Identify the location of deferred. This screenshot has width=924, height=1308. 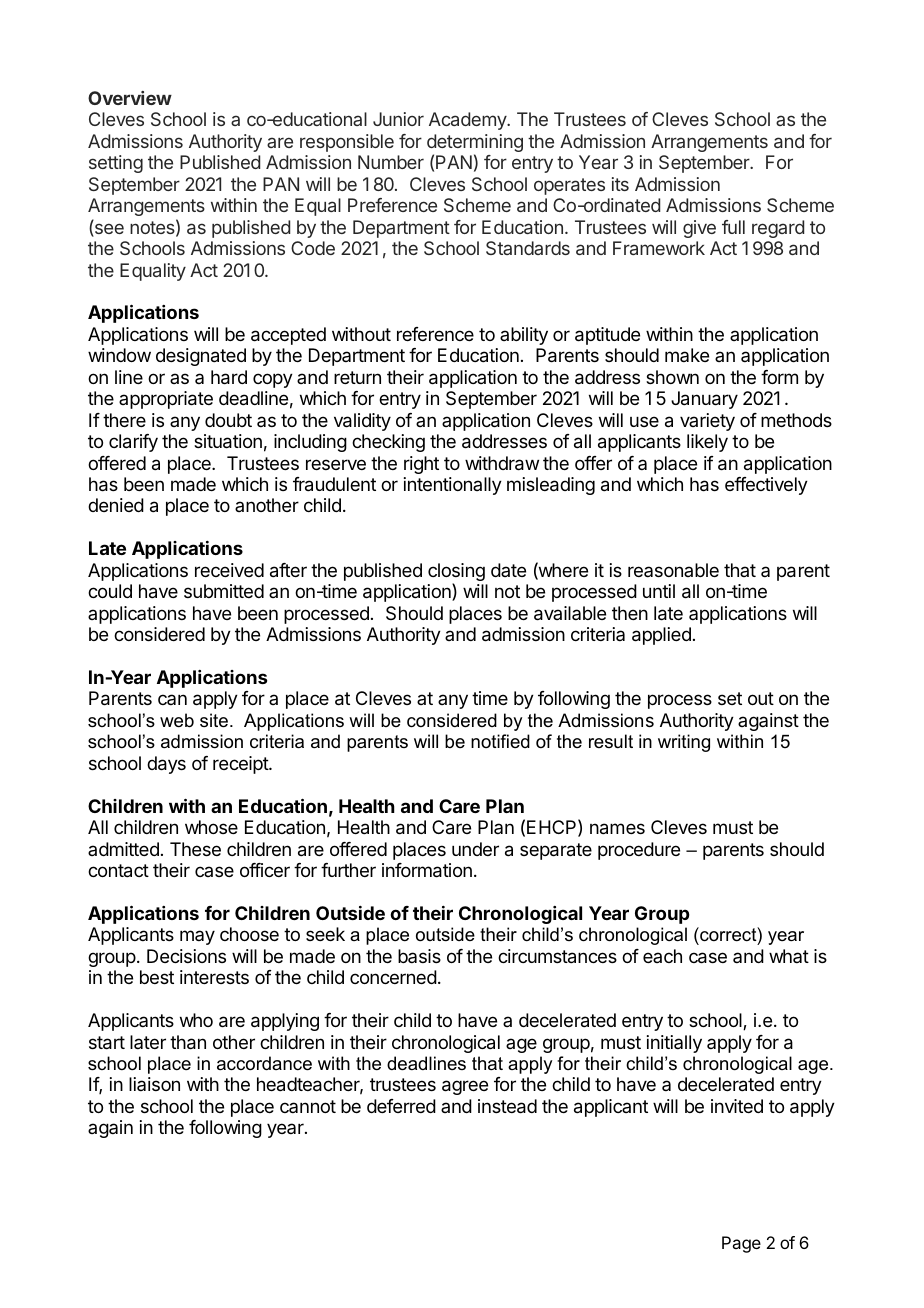
(401, 1106).
